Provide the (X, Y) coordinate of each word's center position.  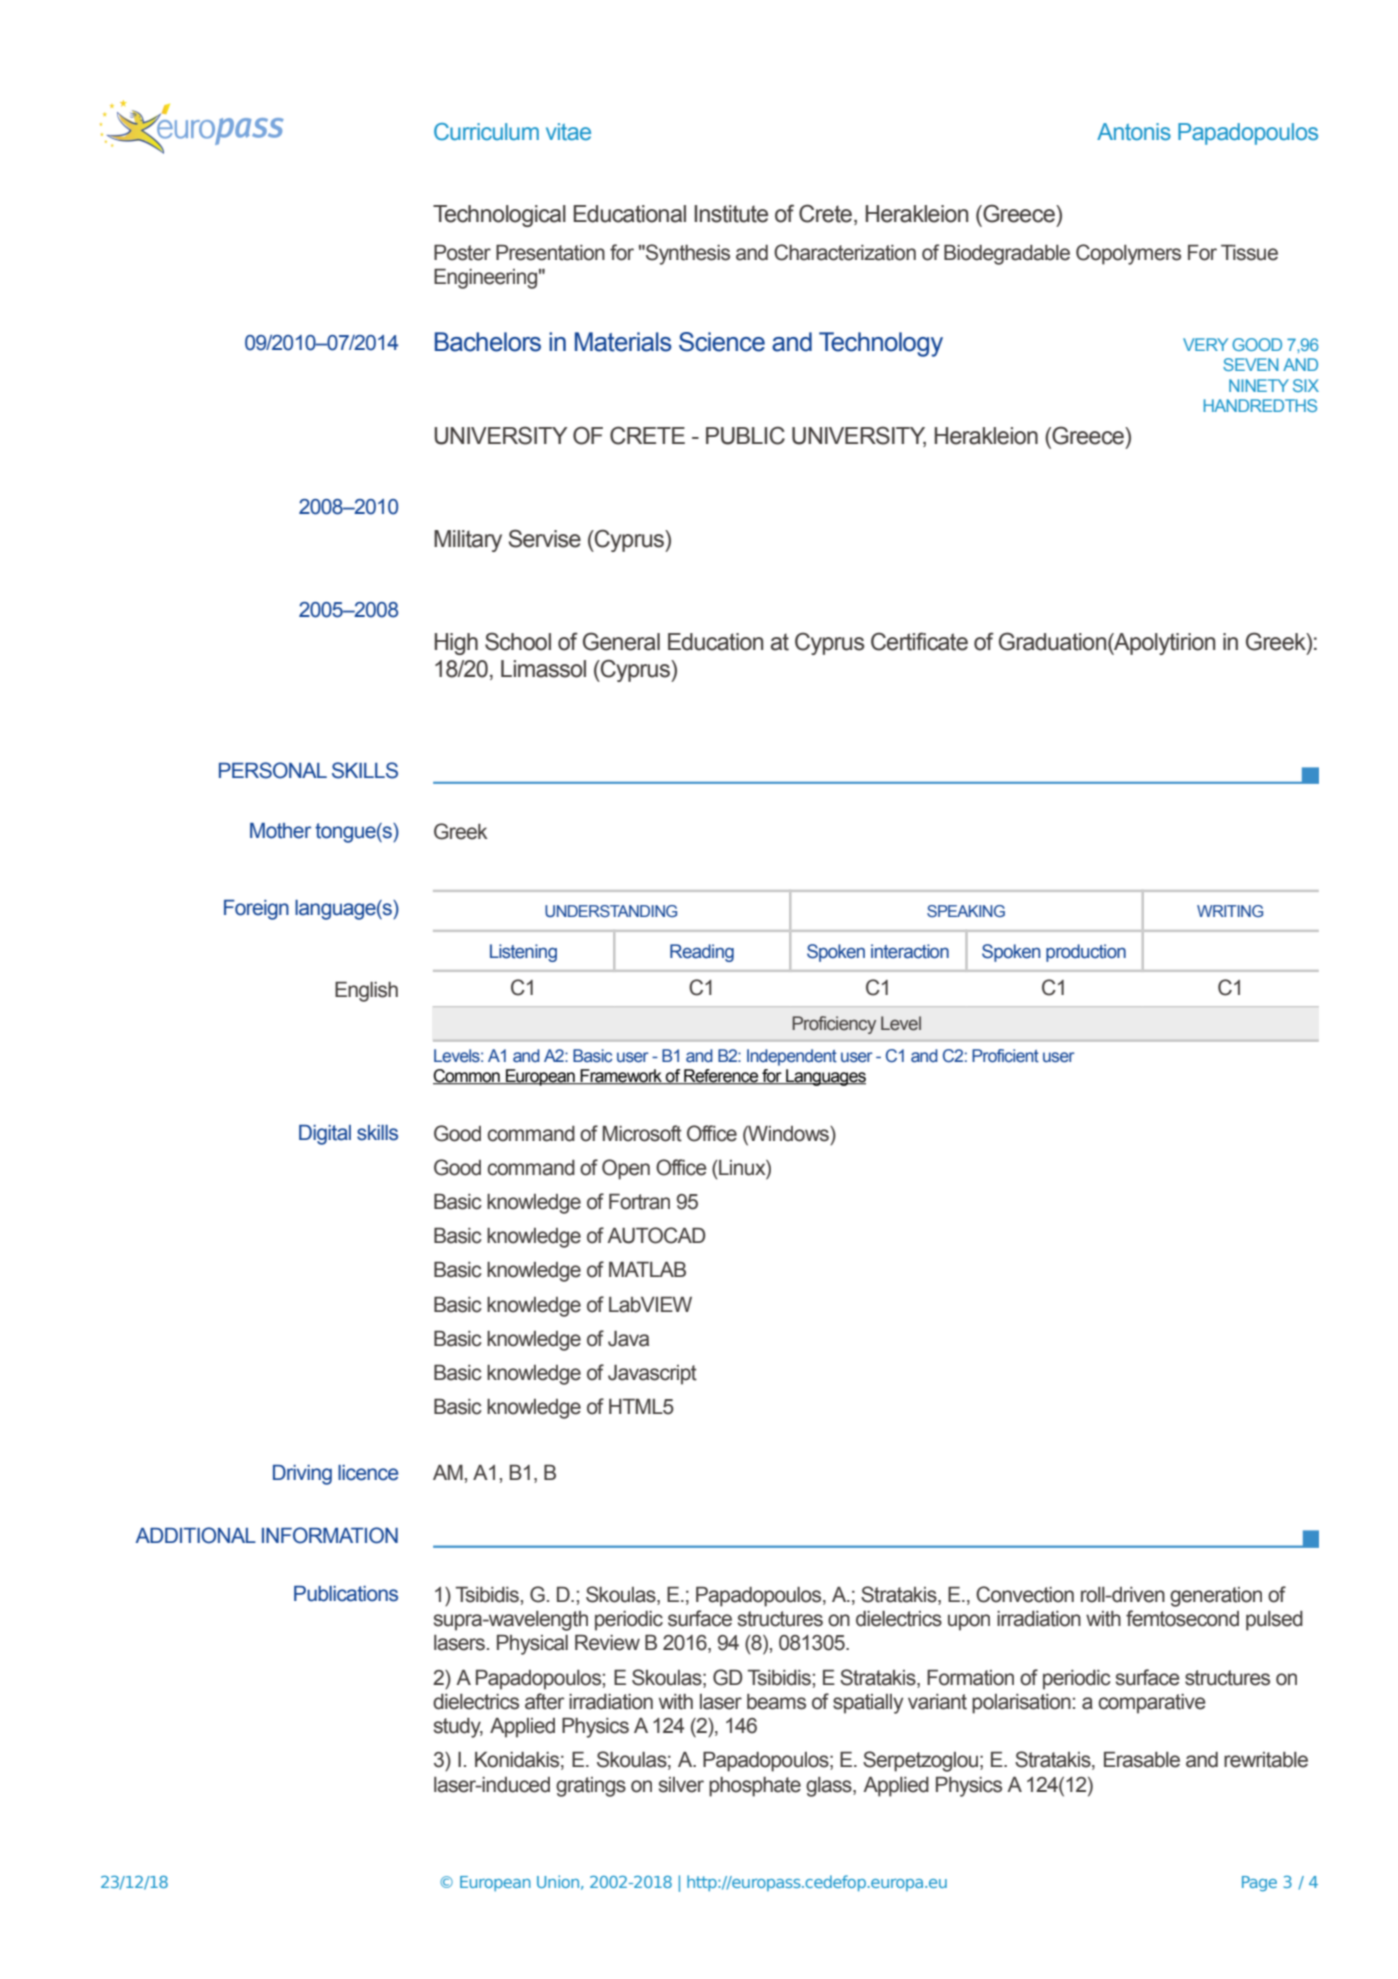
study (458, 1728)
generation (1216, 1597)
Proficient (1005, 1056)
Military (468, 541)
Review (607, 1643)
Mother (280, 831)
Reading (702, 953)
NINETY (1259, 385)
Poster (462, 253)
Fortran (639, 1202)
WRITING (1230, 911)
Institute (731, 214)
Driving (302, 1475)
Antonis (1134, 132)
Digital (325, 1135)
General (621, 641)
